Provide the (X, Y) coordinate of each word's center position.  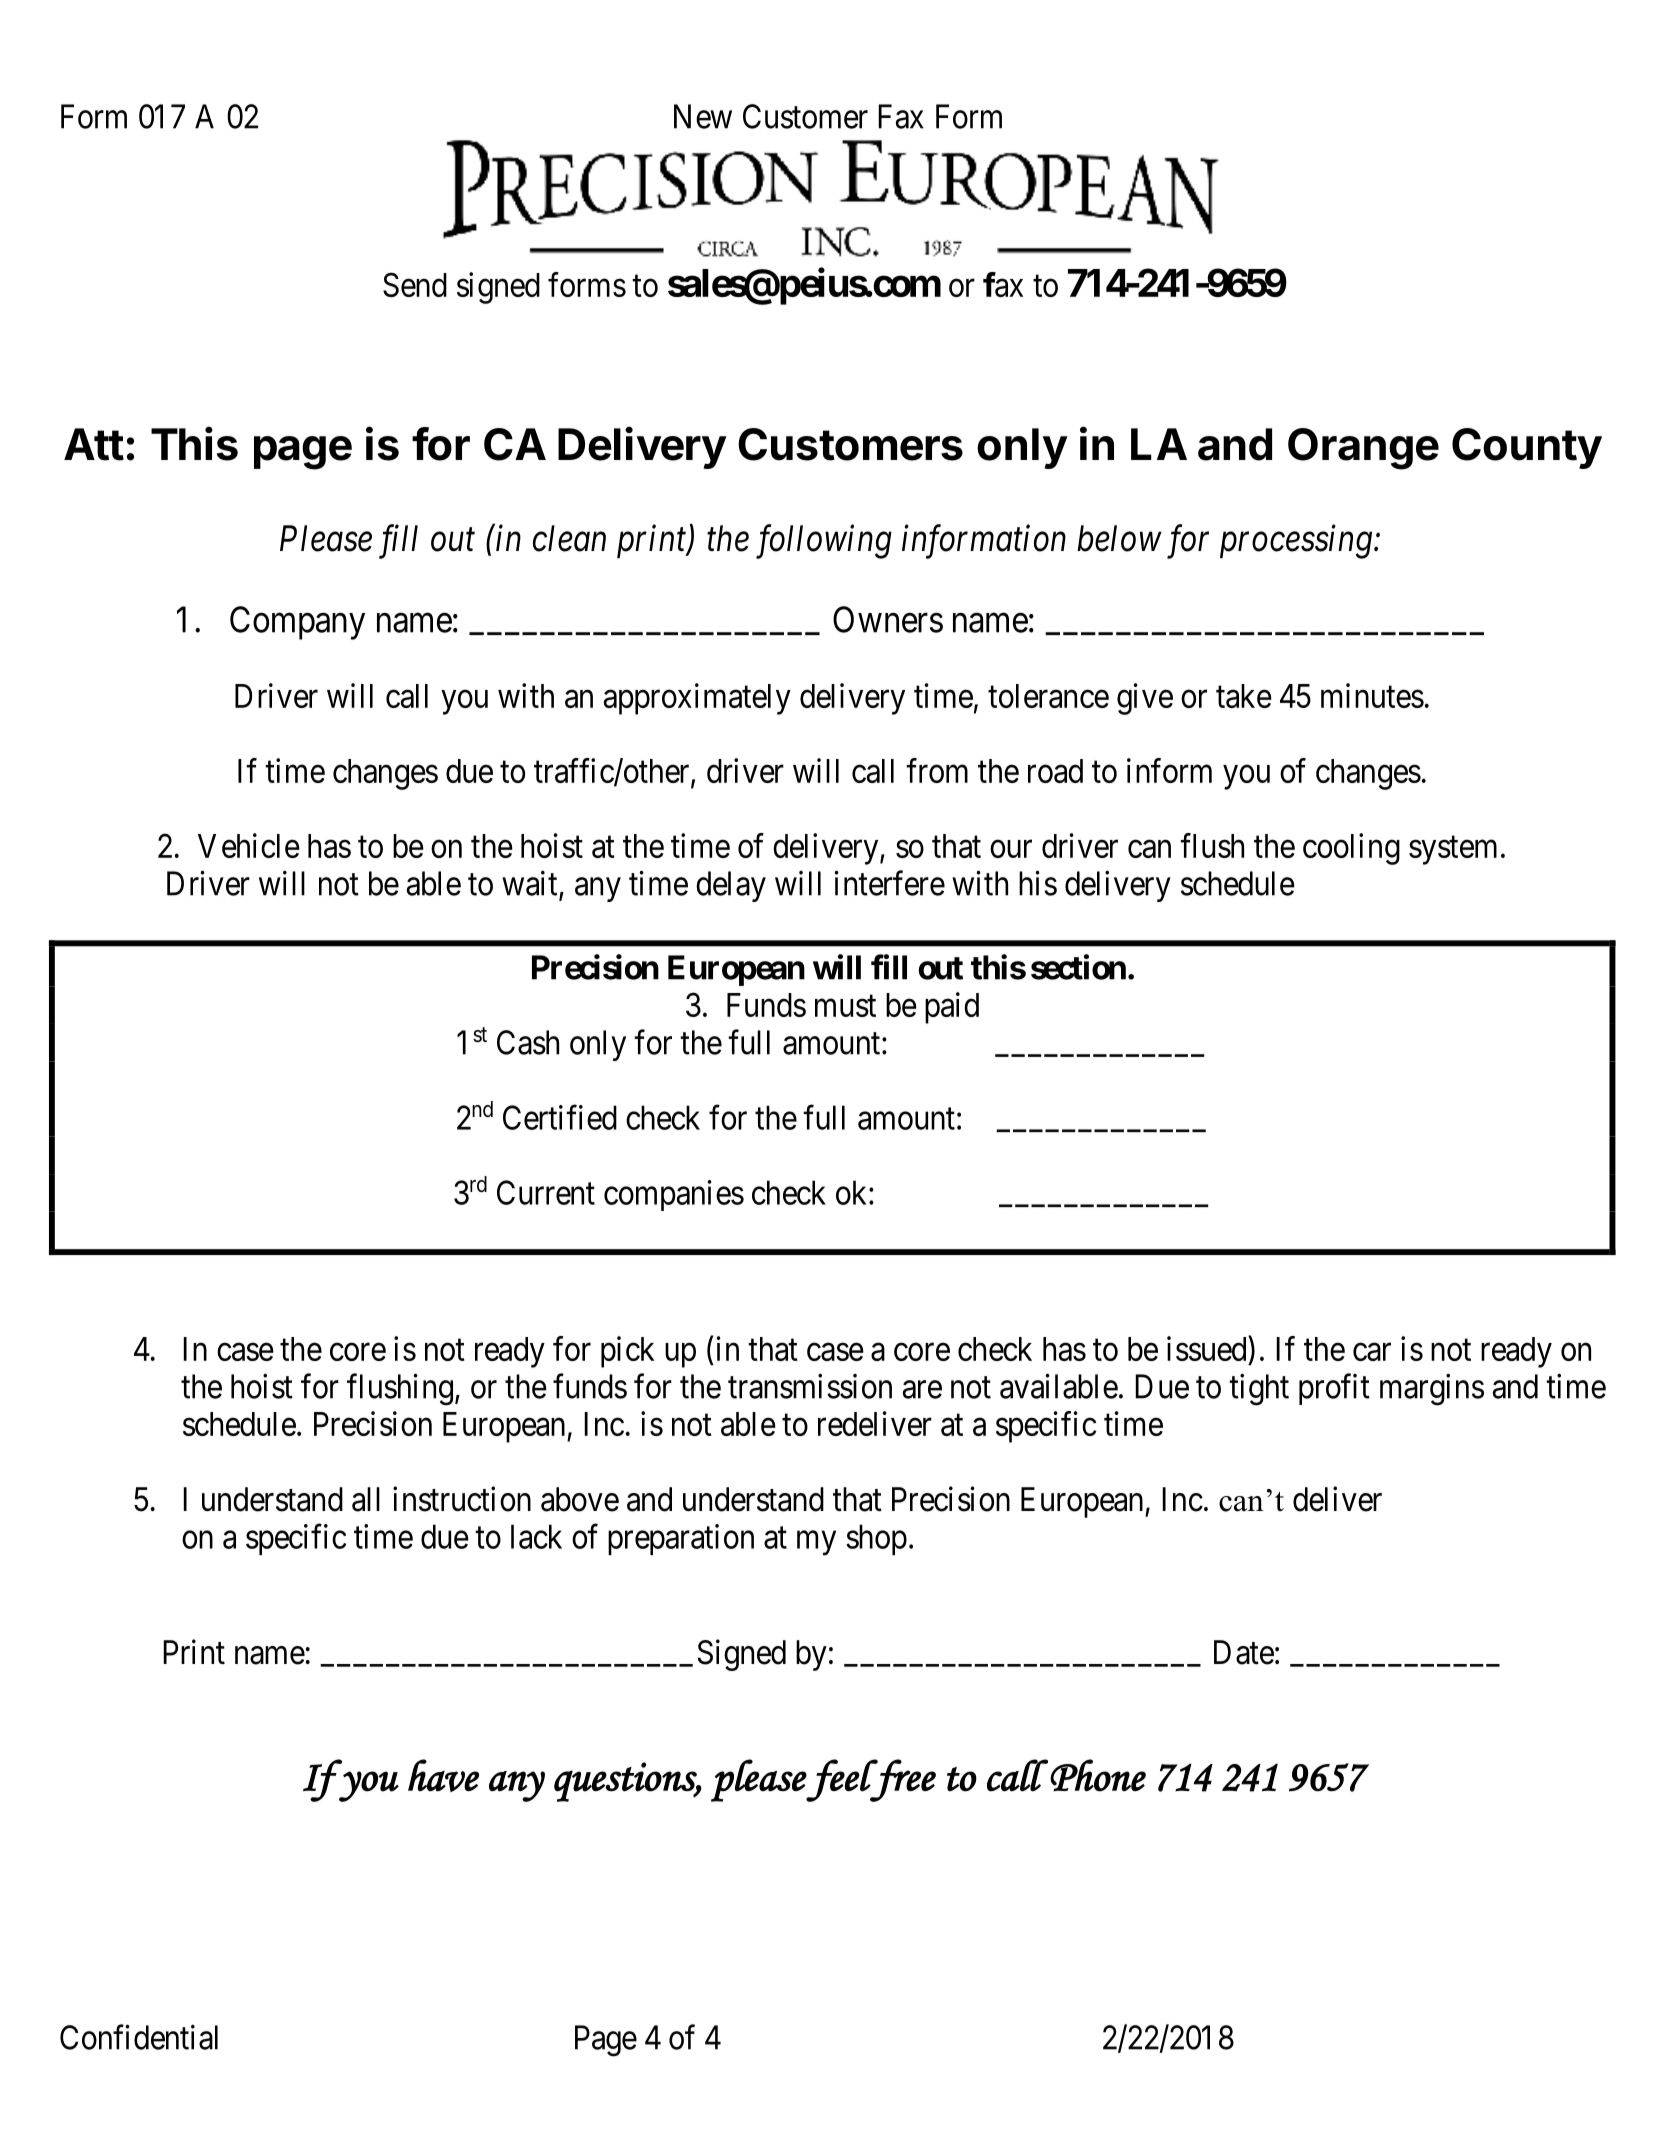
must (845, 1006)
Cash (528, 1042)
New (703, 116)
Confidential (139, 2037)
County (1527, 448)
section (1078, 967)
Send (415, 284)
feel (843, 1780)
